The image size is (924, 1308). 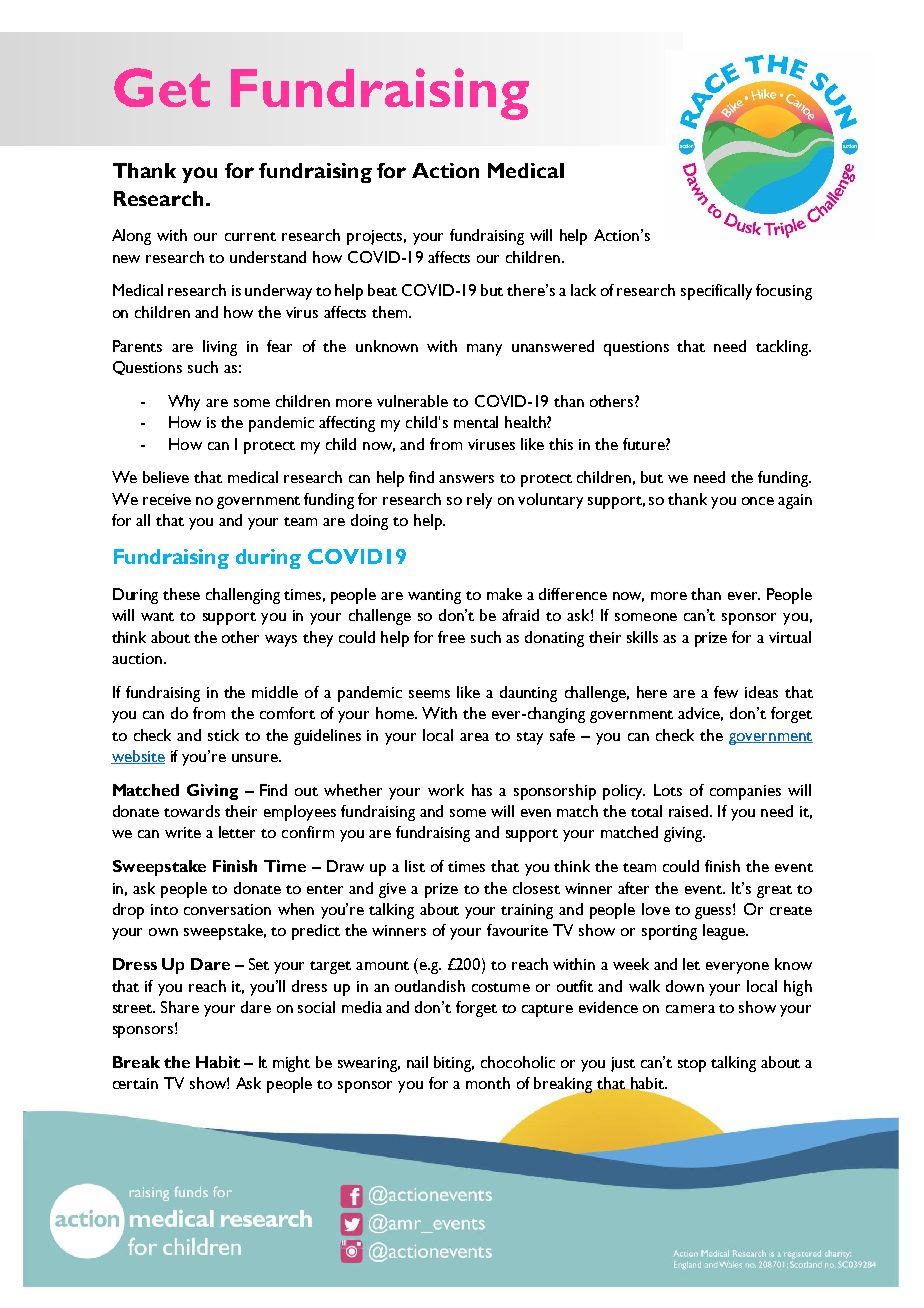 What do you see at coordinates (167, 499) in the page?
I see `receive` at bounding box center [167, 499].
